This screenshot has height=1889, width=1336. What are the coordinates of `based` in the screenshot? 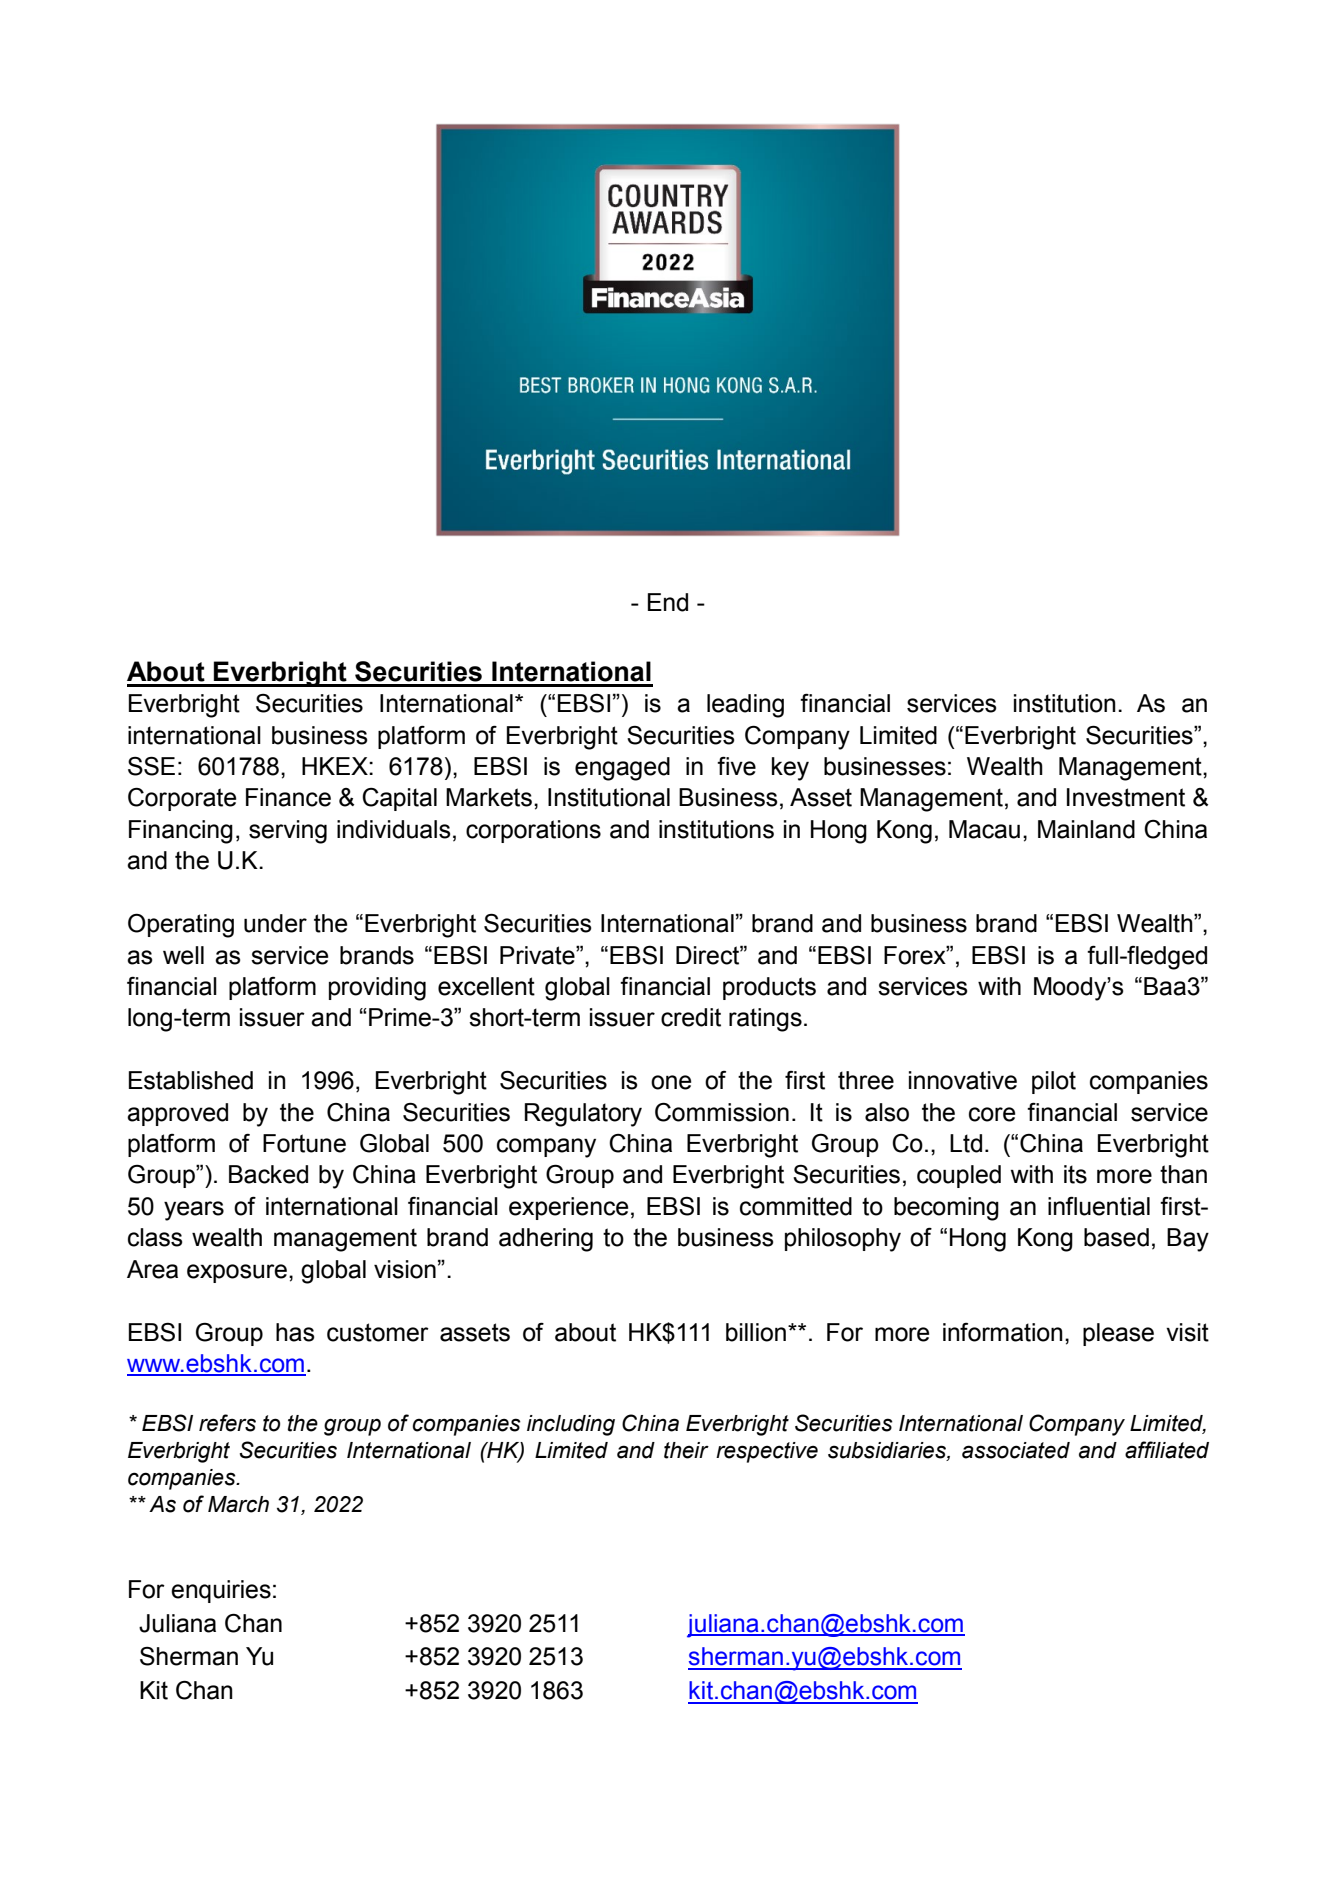 It's located at (1116, 1237).
